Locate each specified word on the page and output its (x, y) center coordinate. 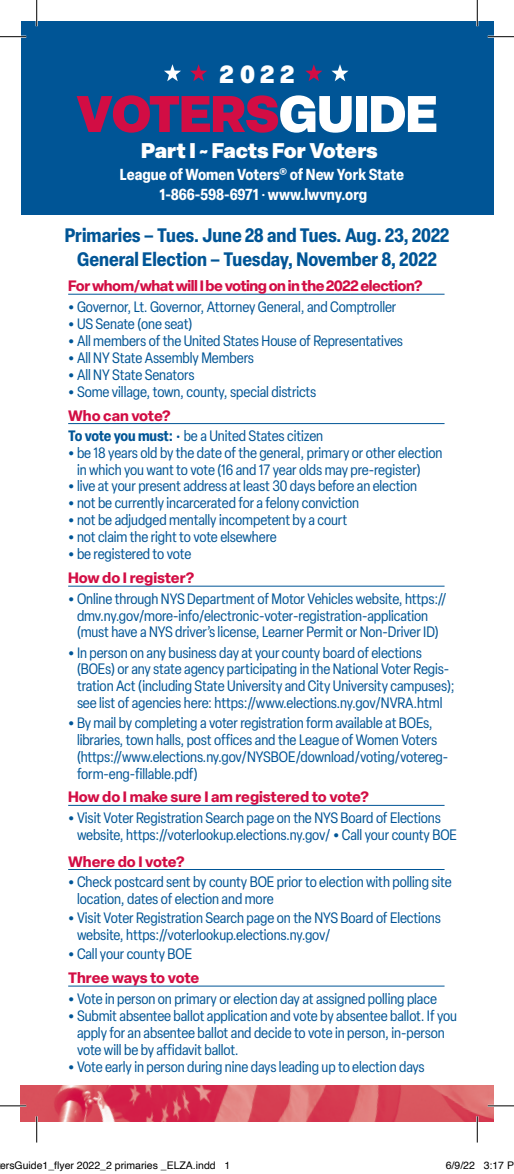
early (118, 1068)
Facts (240, 150)
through (136, 600)
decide (272, 1032)
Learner (283, 631)
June (222, 235)
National (355, 668)
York (351, 174)
